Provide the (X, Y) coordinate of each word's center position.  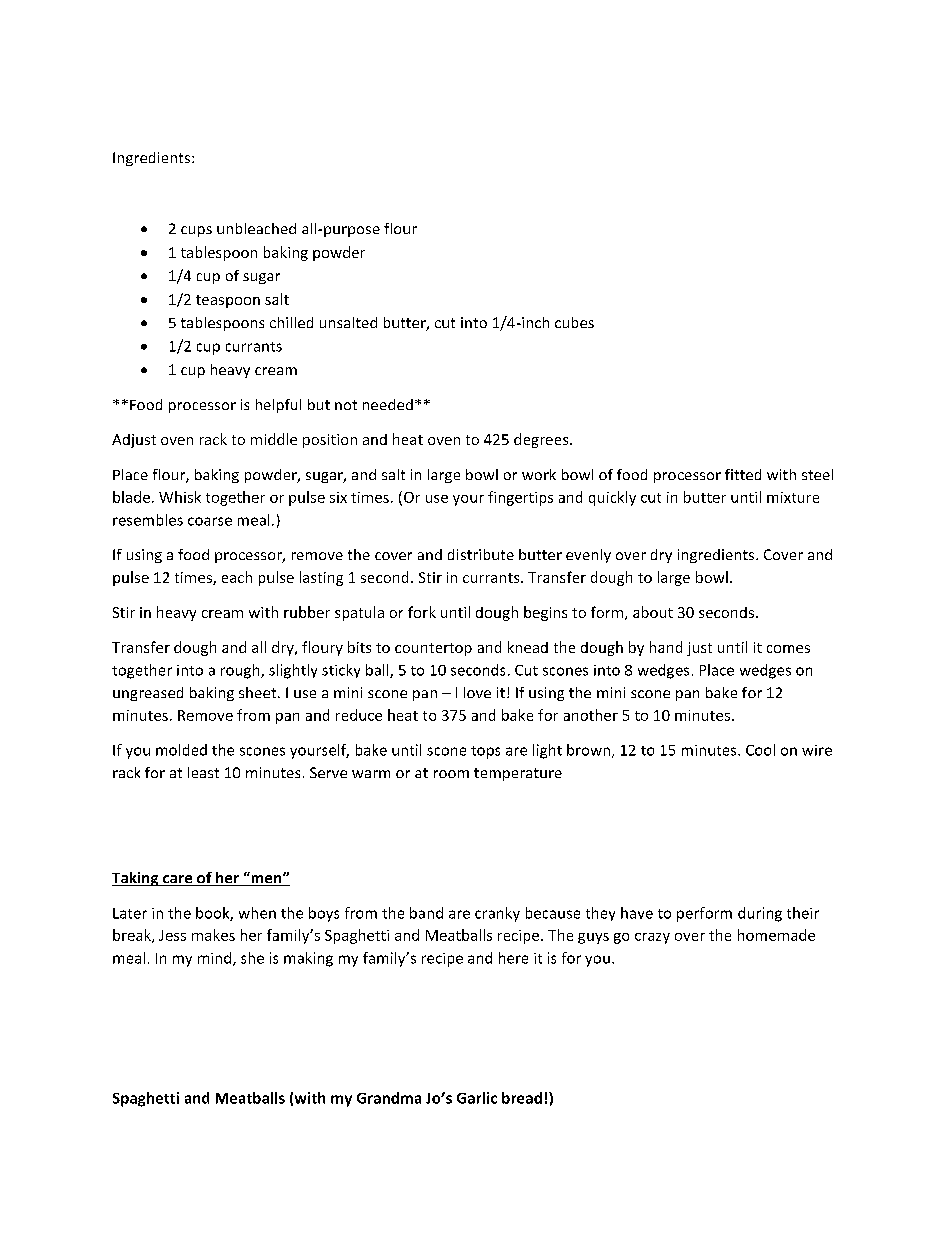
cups (196, 231)
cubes (574, 322)
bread (522, 1098)
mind (216, 959)
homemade (776, 935)
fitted (743, 474)
